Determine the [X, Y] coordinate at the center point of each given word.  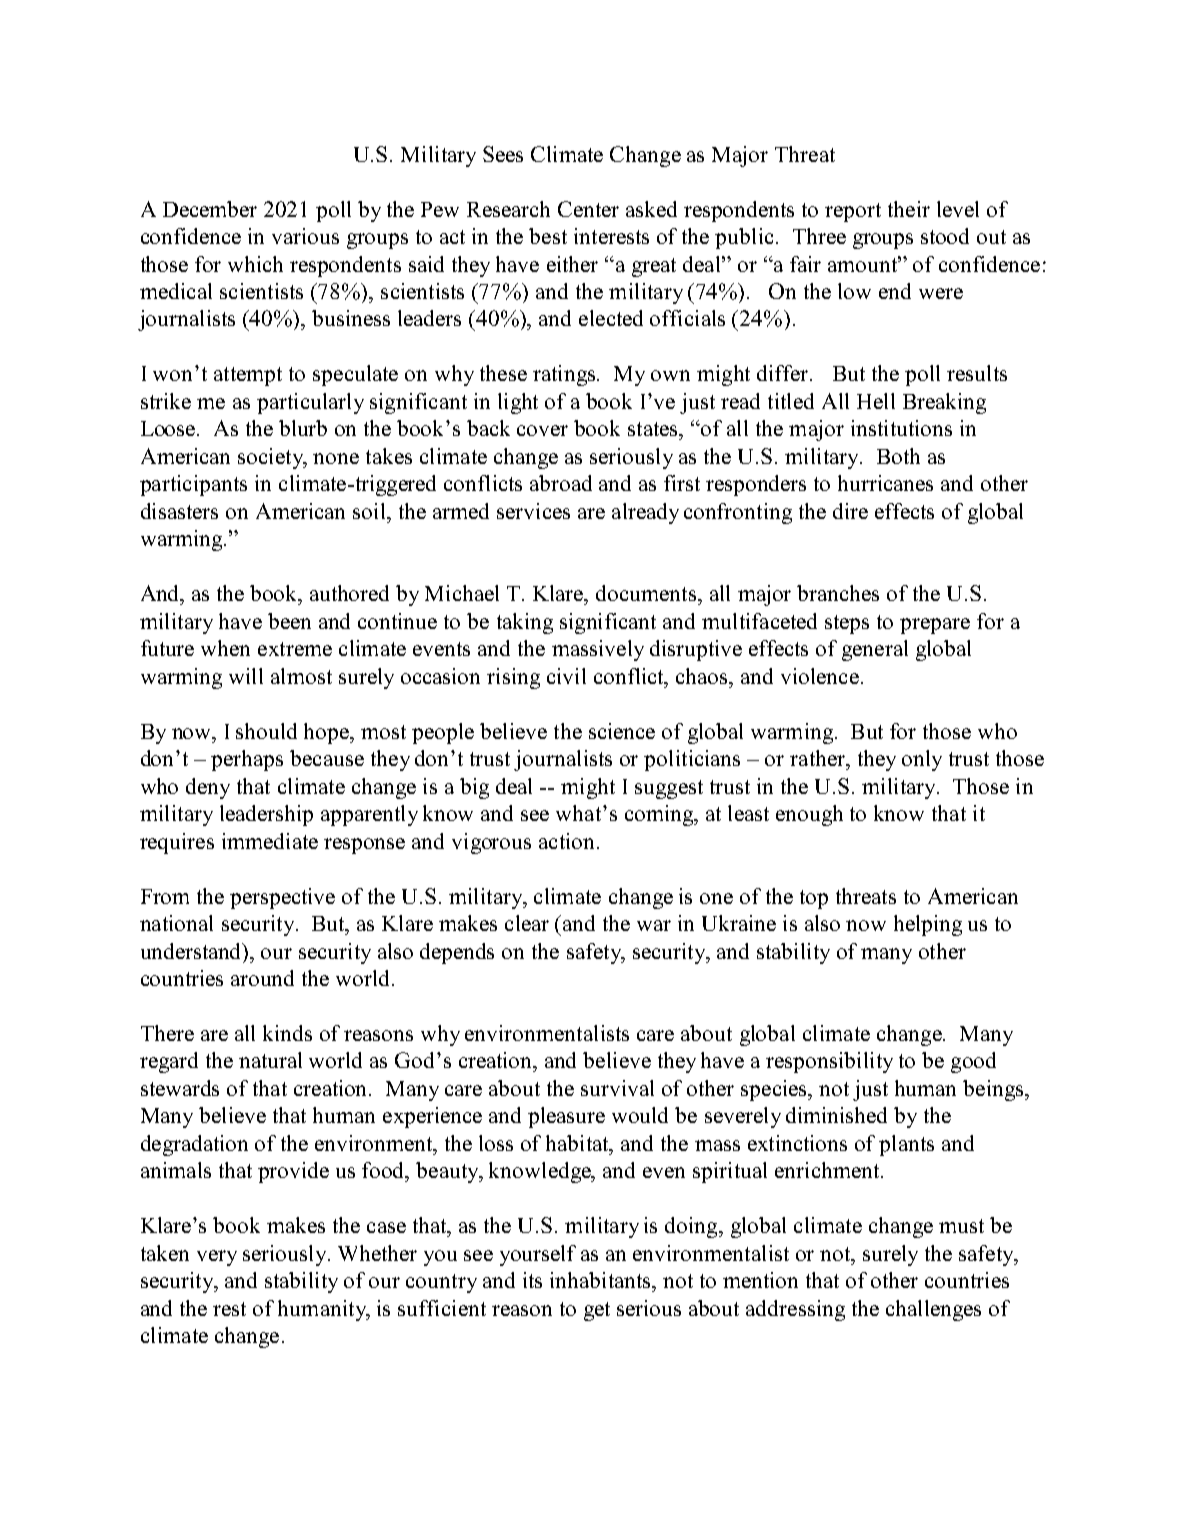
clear [527, 923]
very [217, 1258]
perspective [282, 898]
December [210, 209]
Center [588, 209]
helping [928, 925]
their [909, 209]
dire [850, 511]
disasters [179, 511]
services [533, 511]
